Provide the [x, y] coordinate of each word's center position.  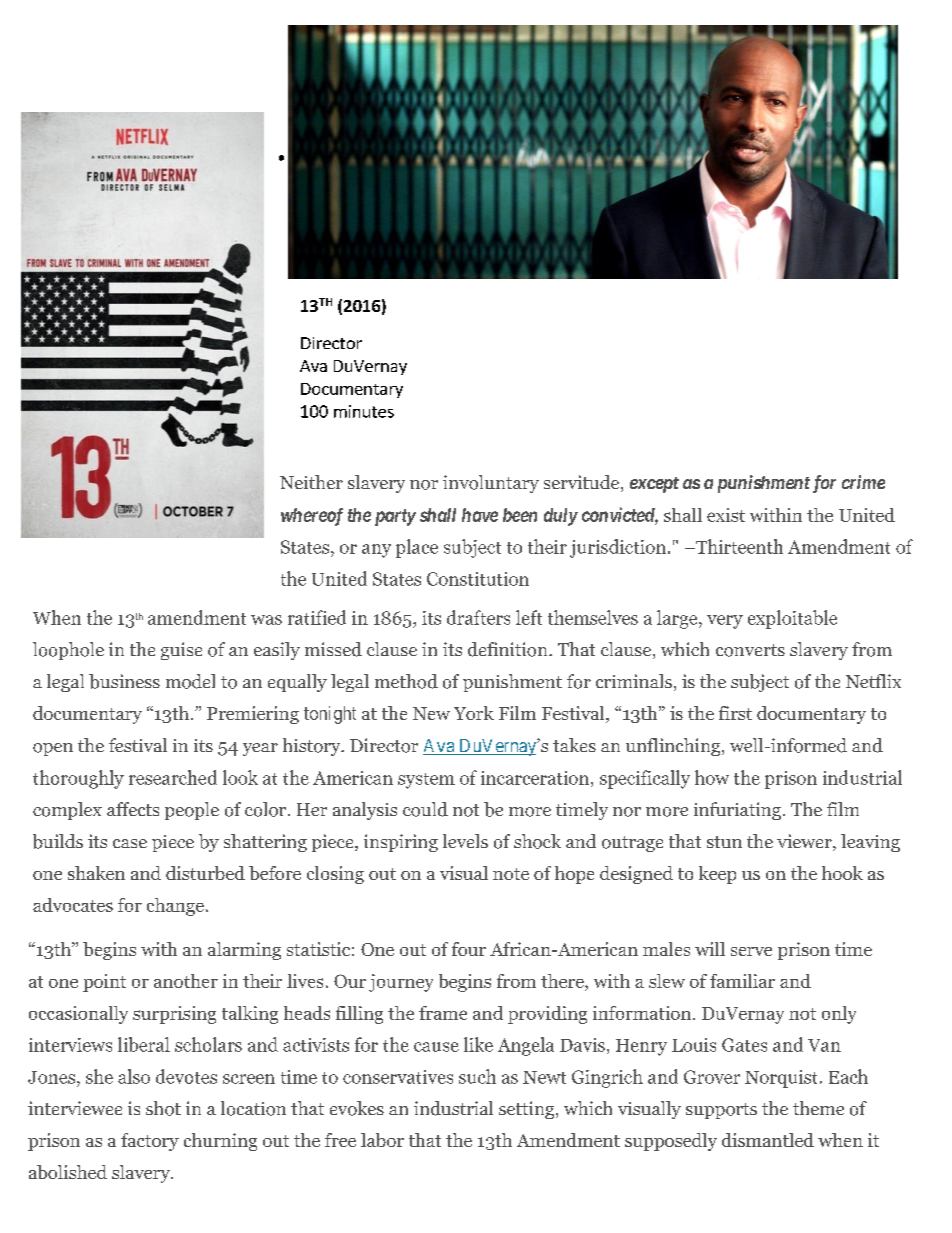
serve [751, 951]
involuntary [491, 484]
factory [150, 1142]
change [175, 907]
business [124, 681]
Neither [311, 482]
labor [382, 1140]
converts [750, 650]
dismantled [768, 1140]
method [406, 681]
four [469, 949]
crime [863, 482]
